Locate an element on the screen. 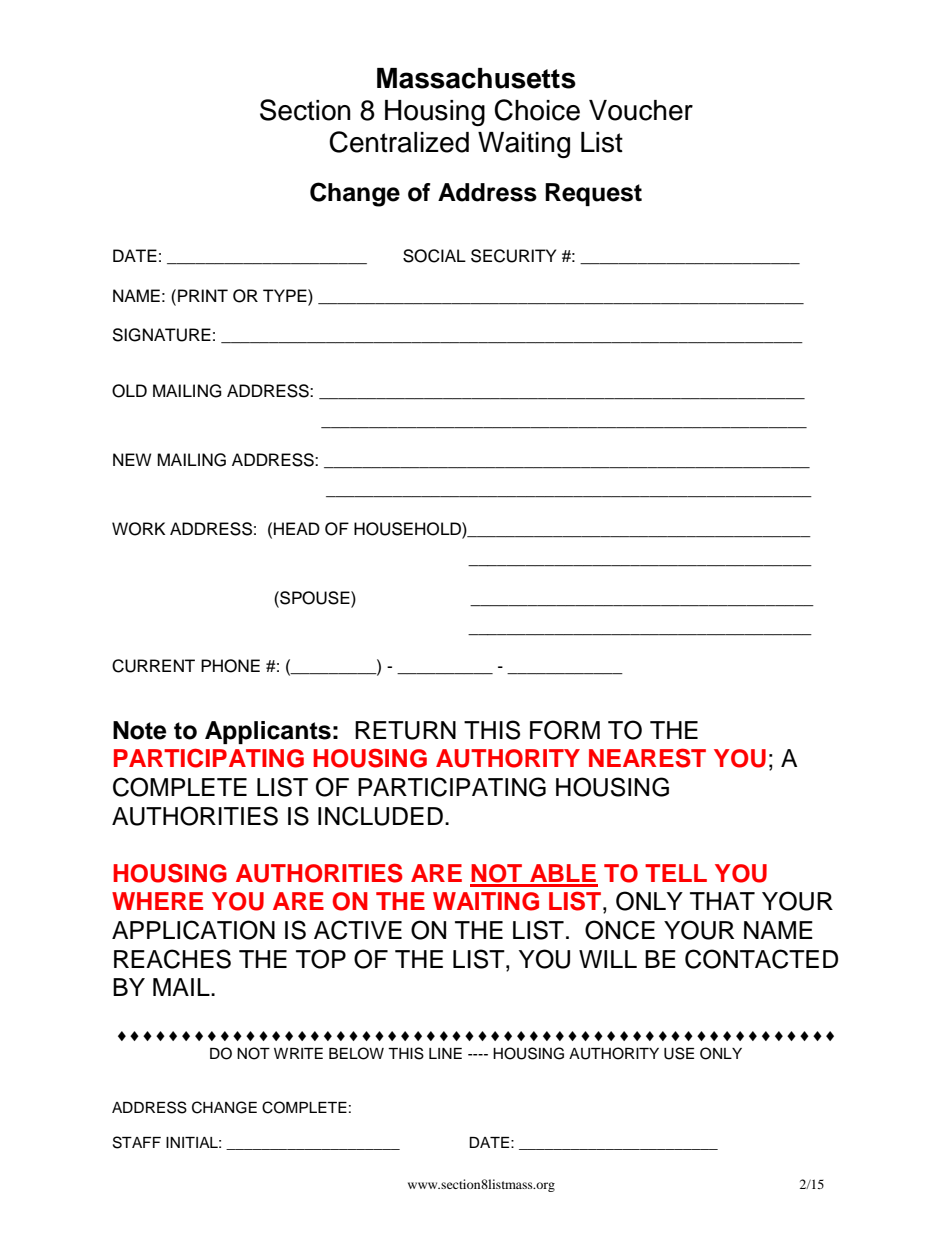 This screenshot has width=952, height=1233. Voucher is located at coordinates (641, 110).
